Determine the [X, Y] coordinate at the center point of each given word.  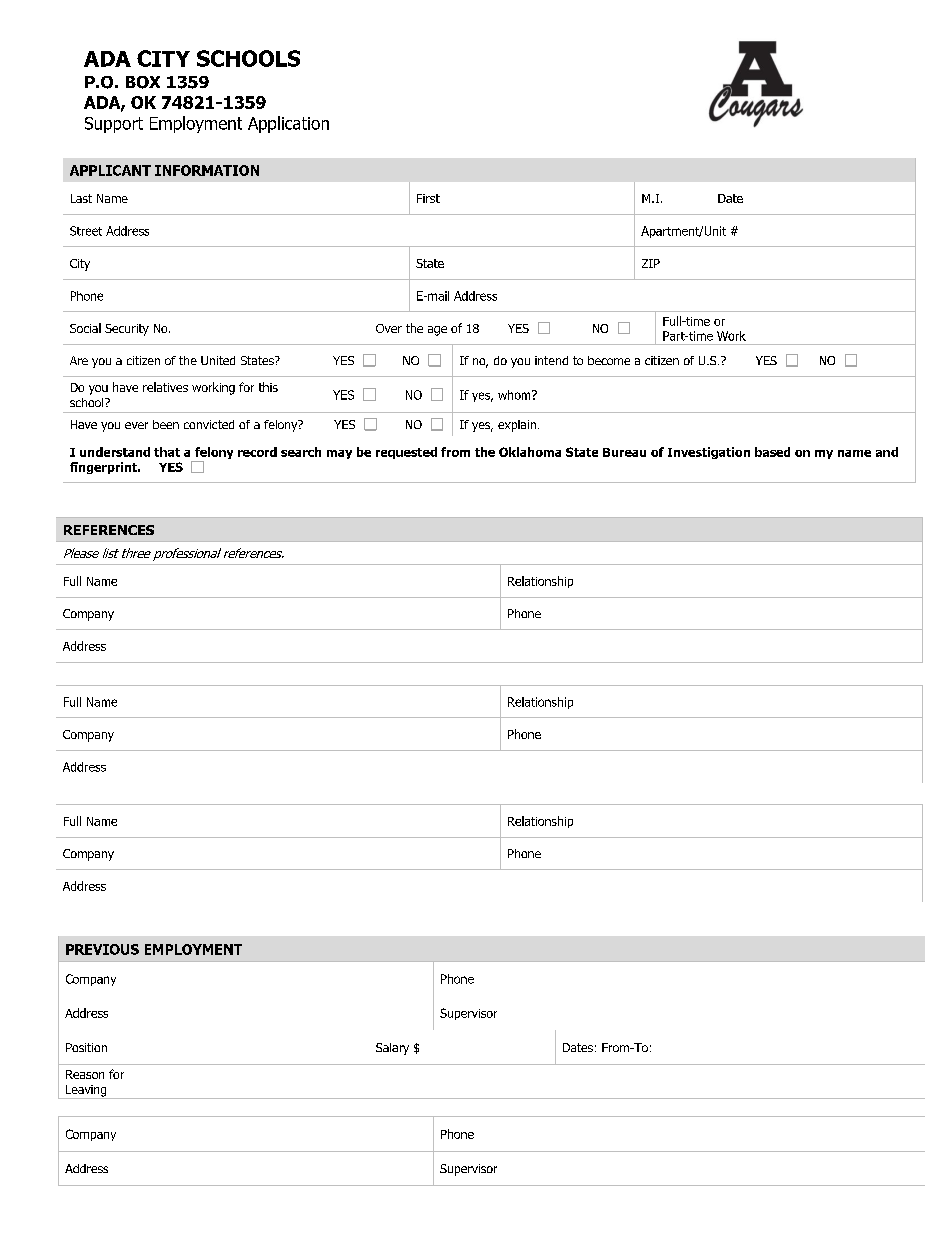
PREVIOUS [102, 949]
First [428, 198]
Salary [392, 1049]
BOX [143, 82]
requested [406, 453]
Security [127, 330]
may [339, 454]
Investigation [709, 453]
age [437, 331]
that [167, 452]
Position [86, 1047]
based [772, 452]
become [609, 360]
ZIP [651, 263]
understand [115, 452]
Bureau [624, 452]
